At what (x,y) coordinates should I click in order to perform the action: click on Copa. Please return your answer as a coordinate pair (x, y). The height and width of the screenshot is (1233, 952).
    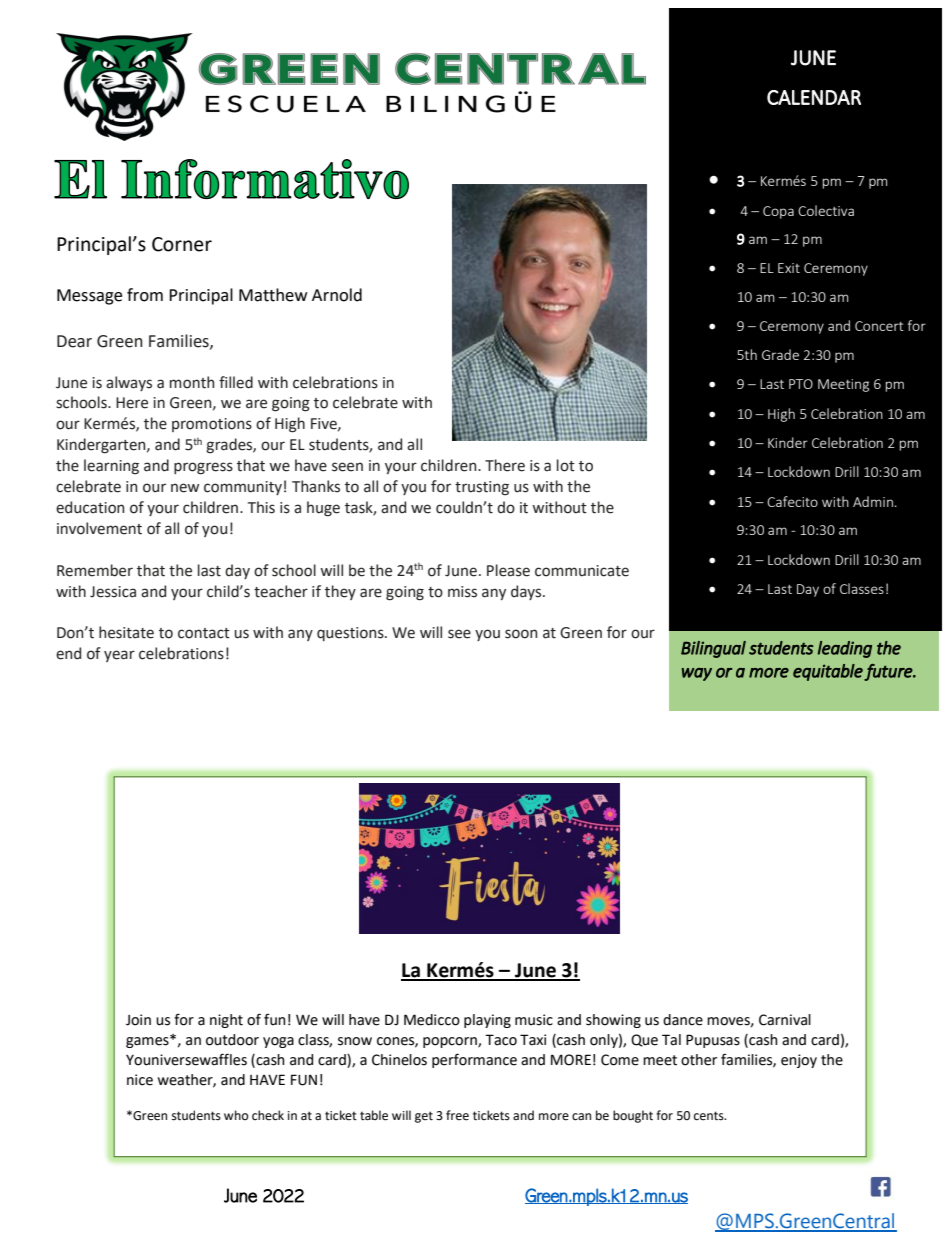
    Looking at the image, I should click on (778, 212).
